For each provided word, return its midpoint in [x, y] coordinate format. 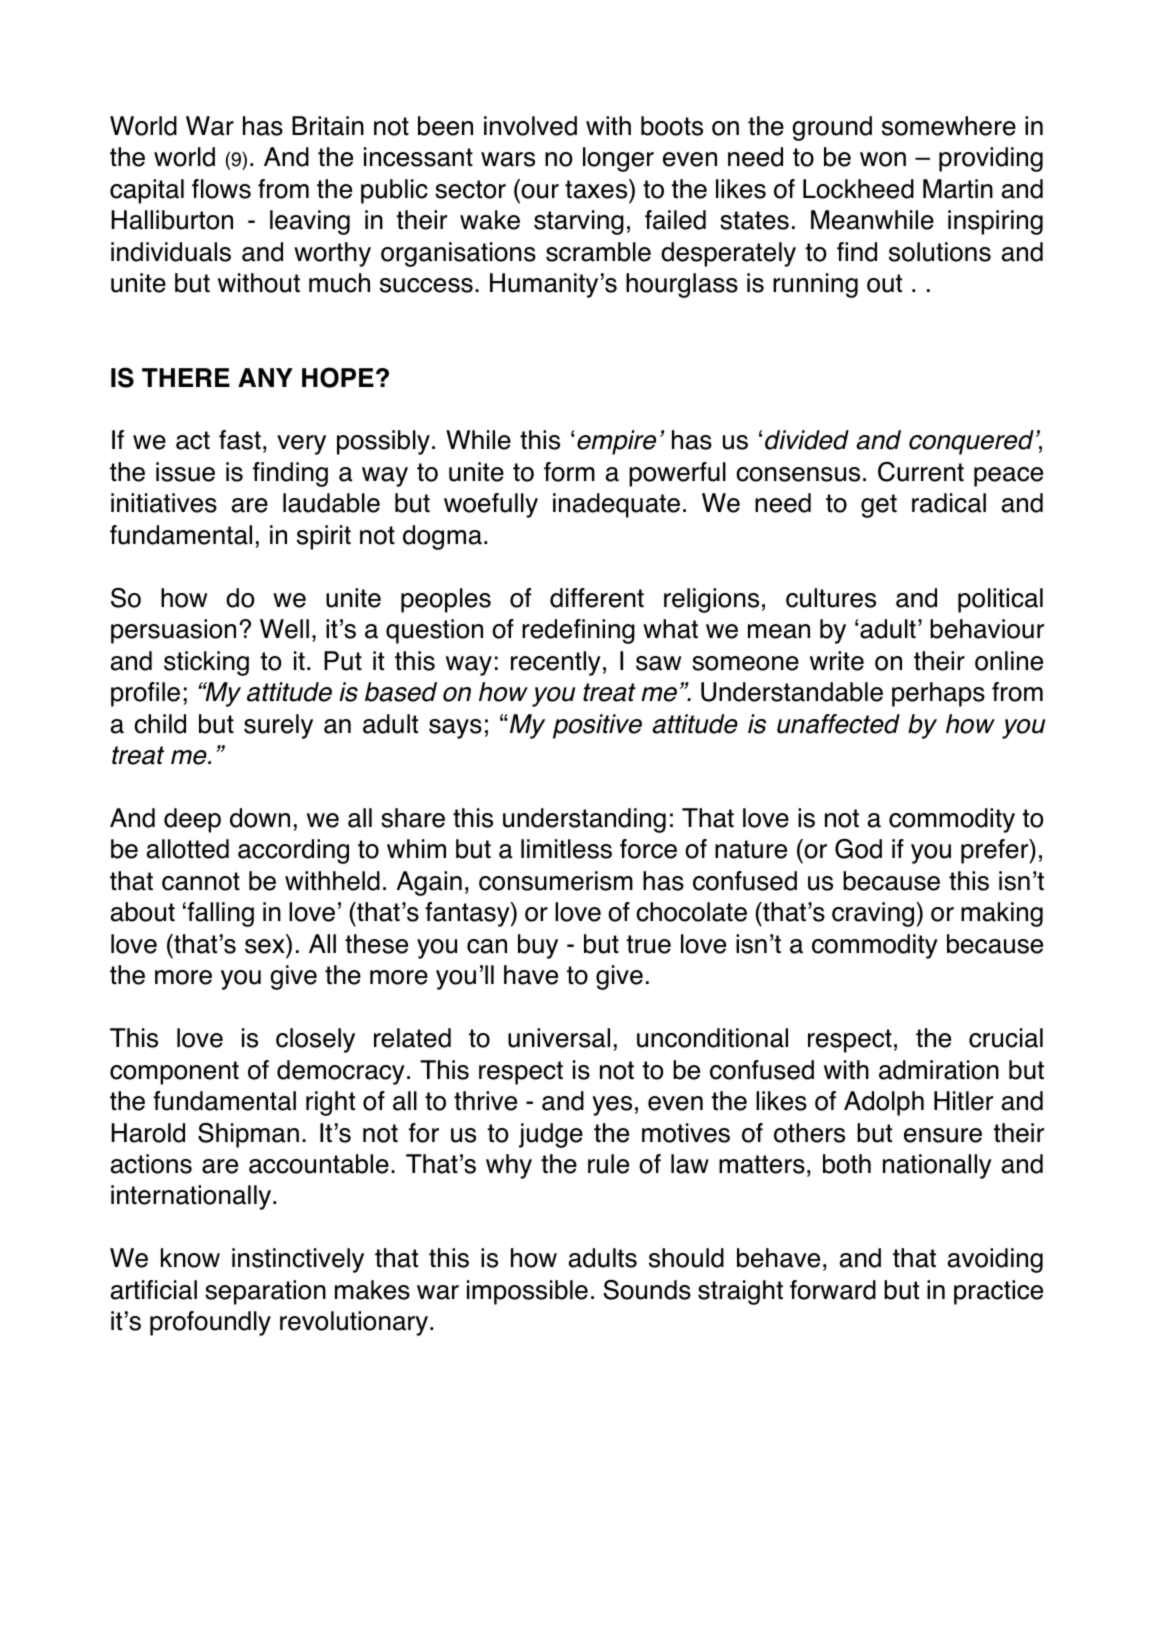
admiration [939, 1070]
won [883, 159]
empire [616, 442]
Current [921, 472]
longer [618, 159]
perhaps [938, 694]
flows [221, 189]
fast [240, 440]
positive [597, 726]
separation [265, 1292]
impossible [527, 1292]
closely [315, 1040]
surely [278, 726]
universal [559, 1038]
